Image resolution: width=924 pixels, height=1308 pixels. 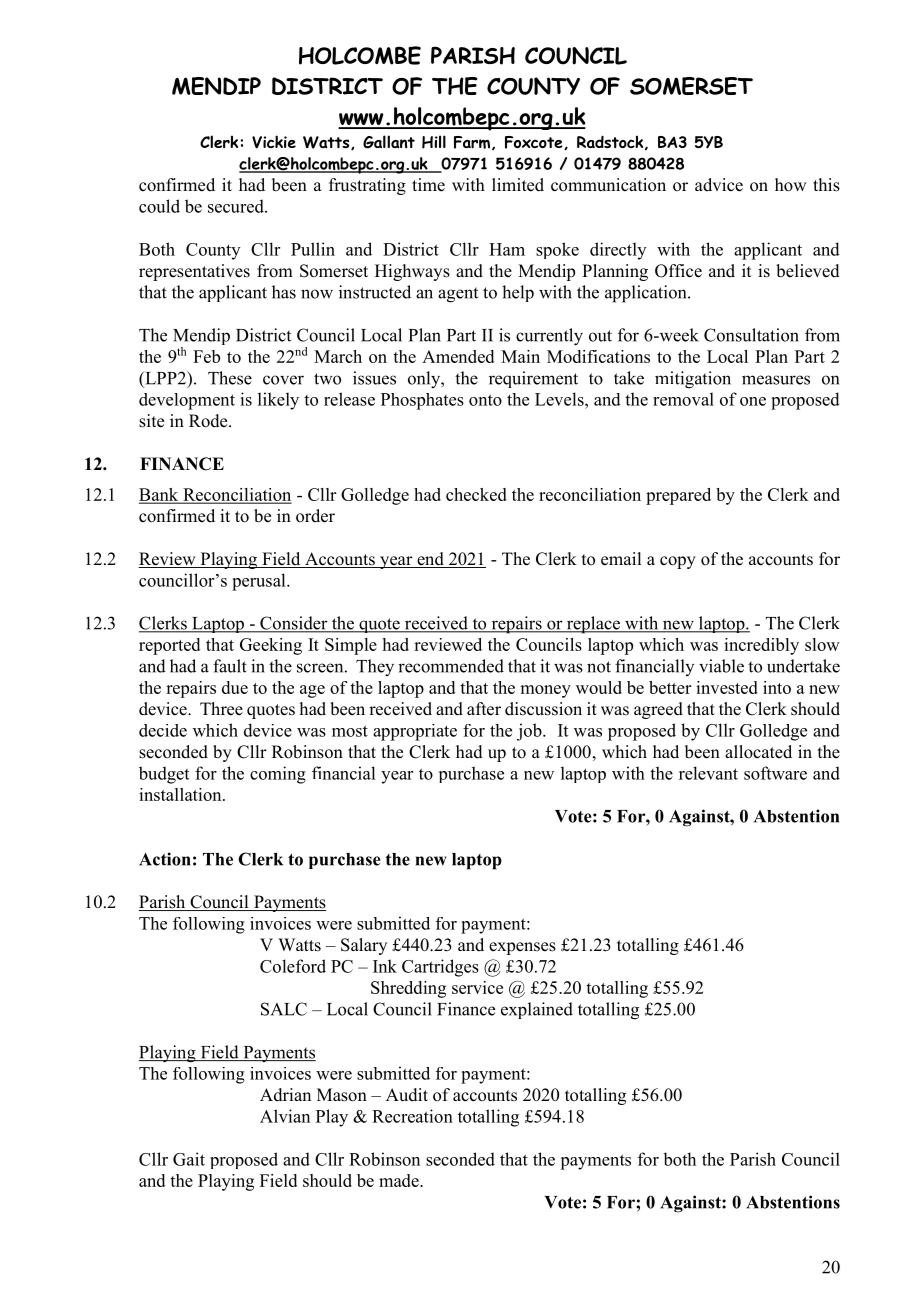 I want to click on Action, so click(x=165, y=859).
